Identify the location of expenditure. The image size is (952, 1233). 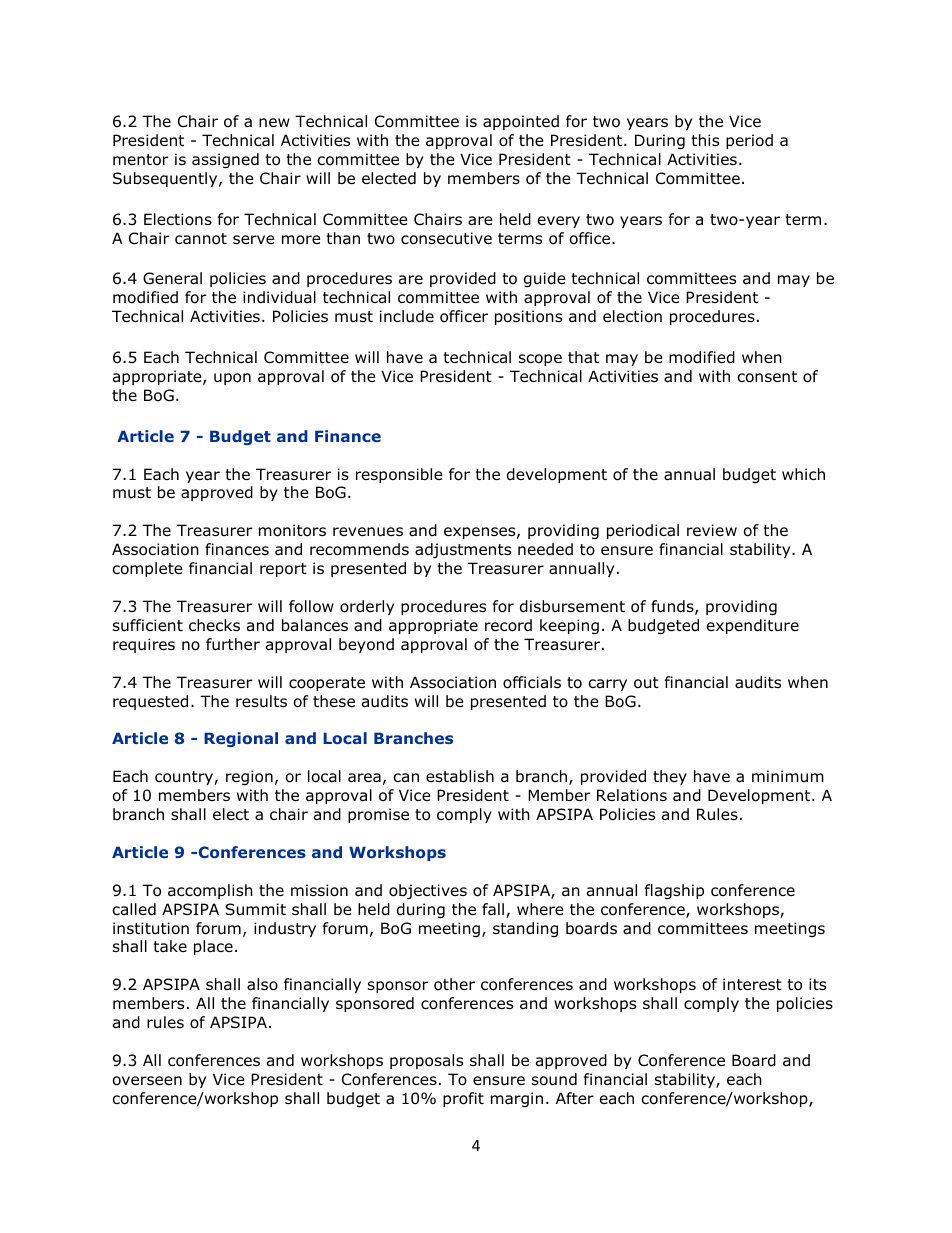
(753, 626).
